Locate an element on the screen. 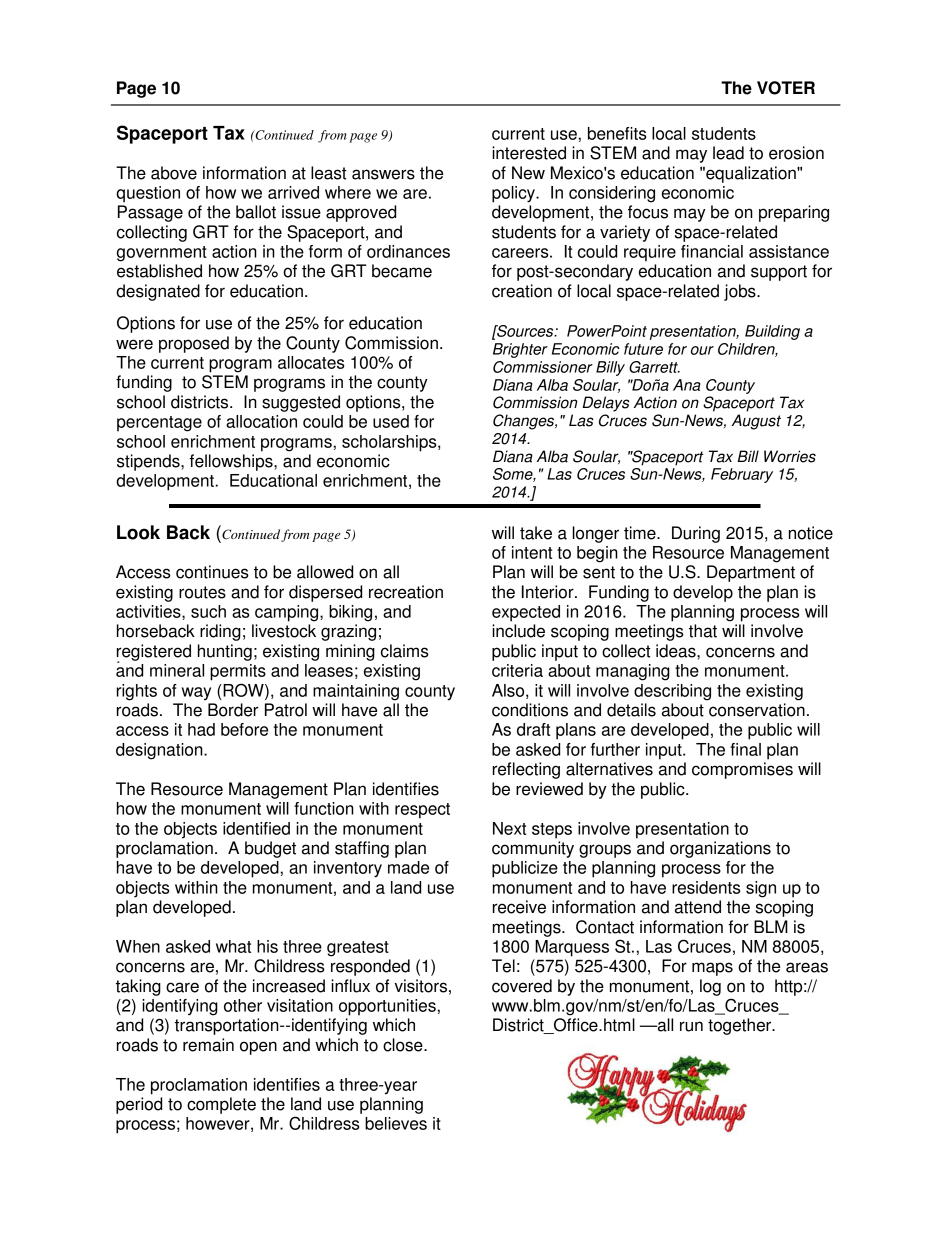 Image resolution: width=952 pixels, height=1233 pixels. above is located at coordinates (174, 173).
